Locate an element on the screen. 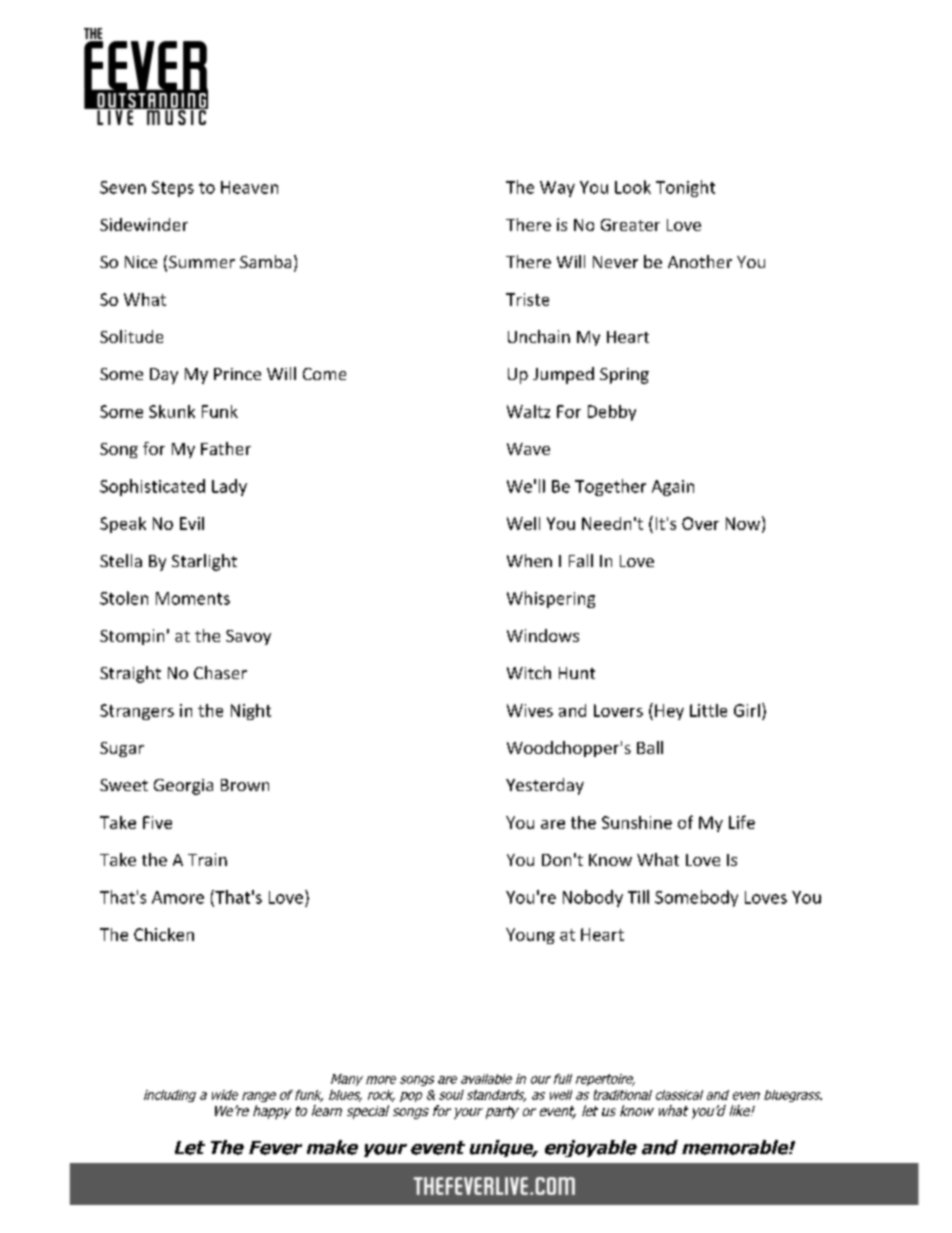 The height and width of the screenshot is (1233, 952). Father is located at coordinates (226, 448).
